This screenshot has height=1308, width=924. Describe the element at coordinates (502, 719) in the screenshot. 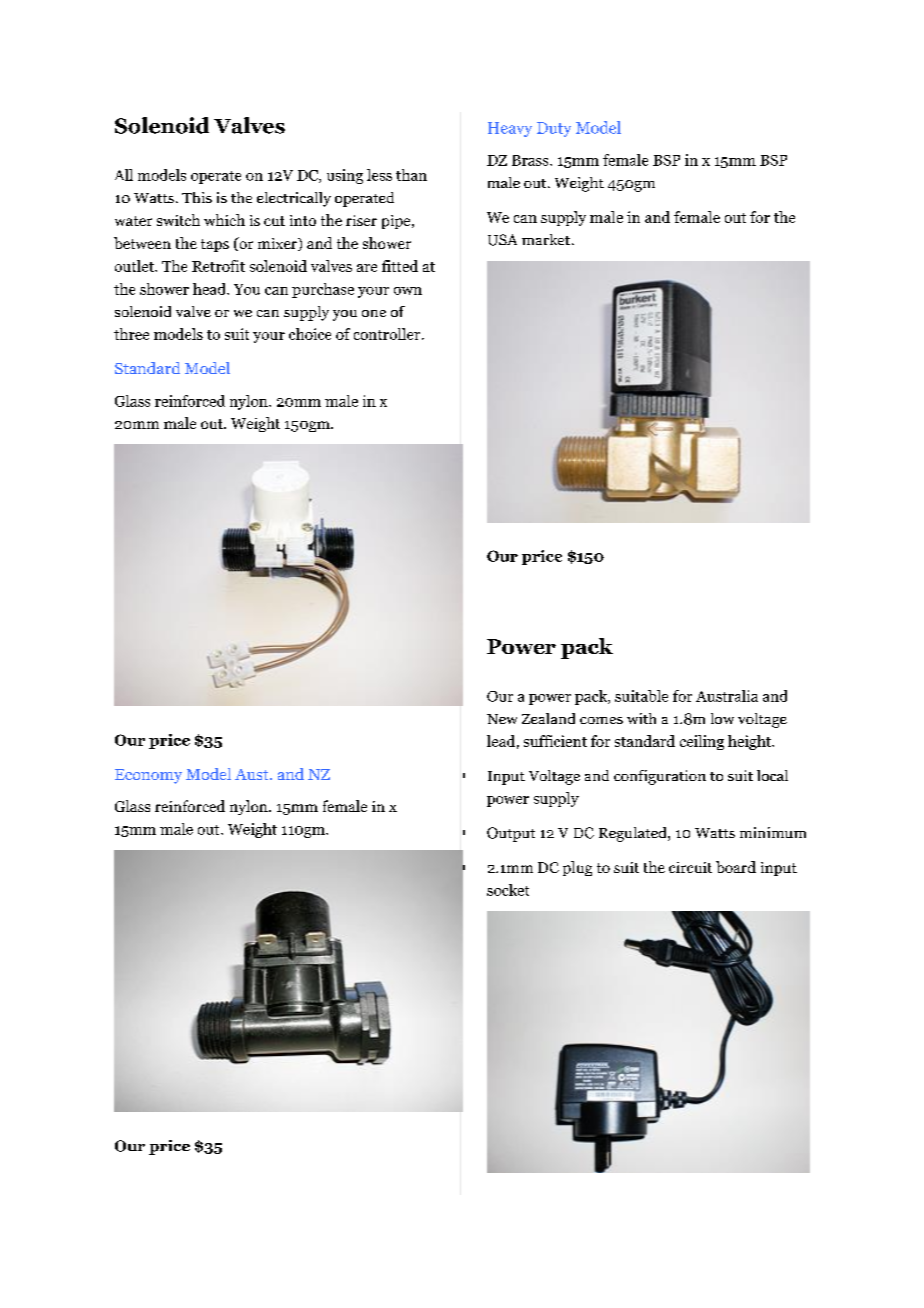

I see `New` at that location.
